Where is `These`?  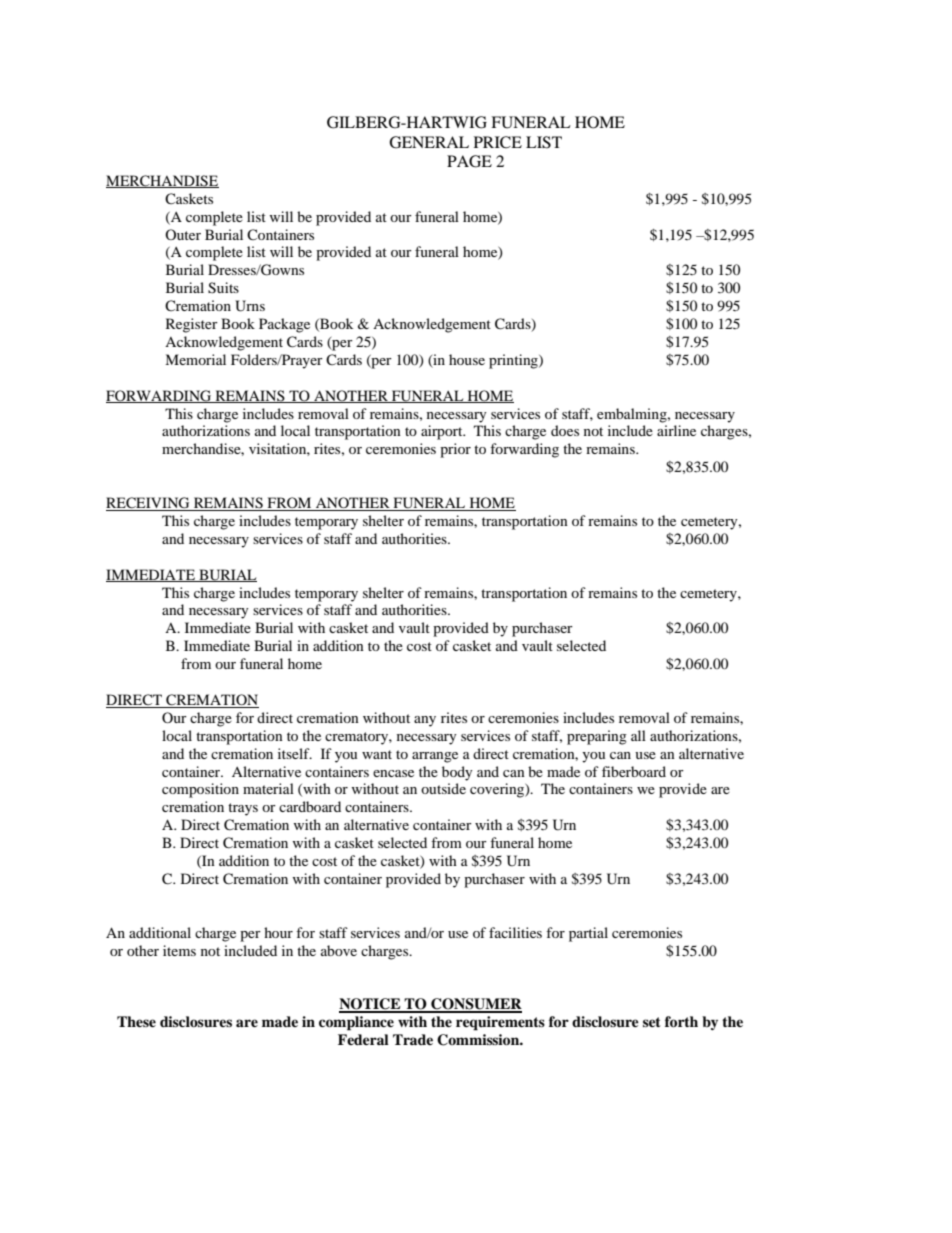 These is located at coordinates (136, 1021).
